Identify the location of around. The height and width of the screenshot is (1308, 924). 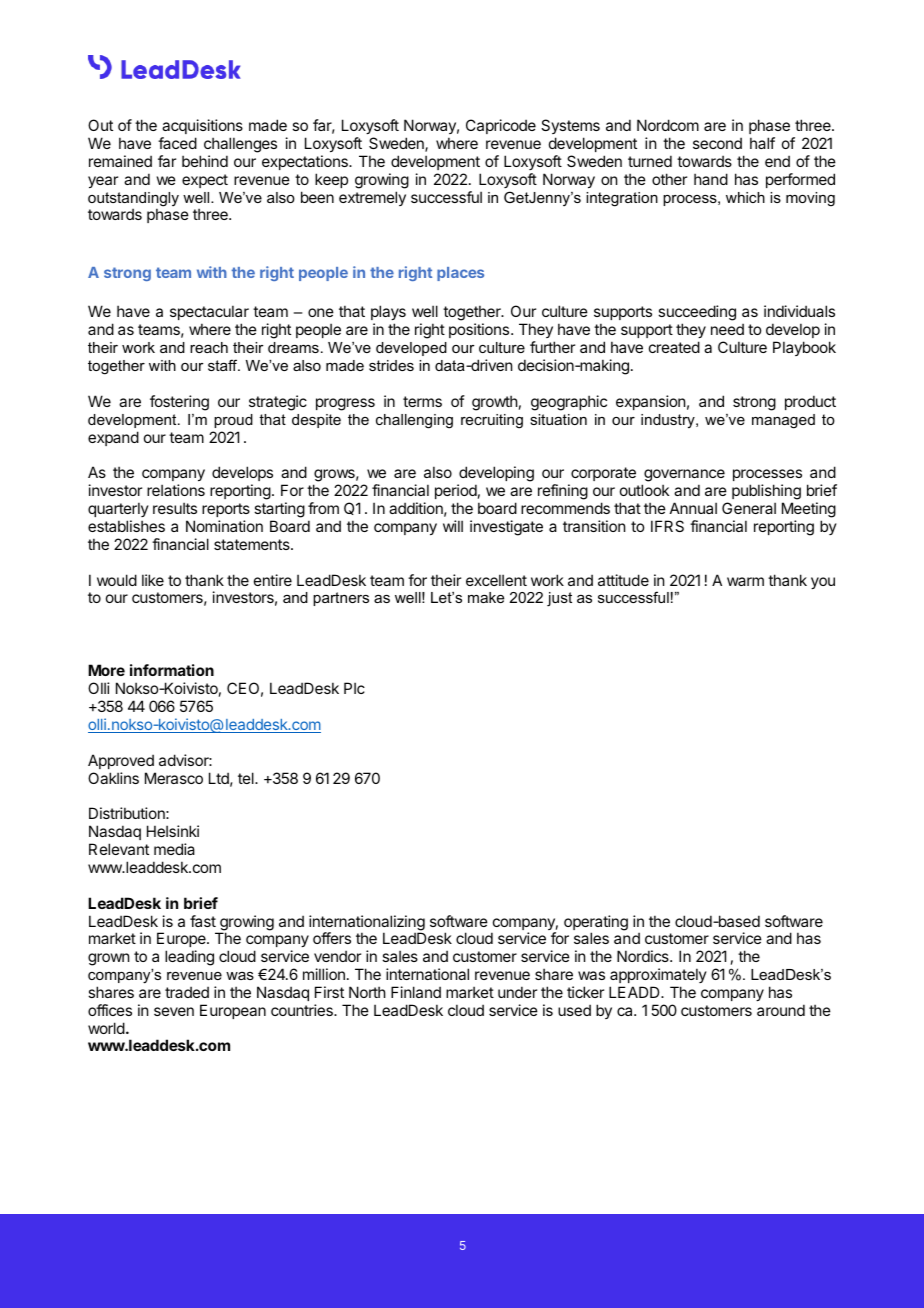
(781, 1010).
